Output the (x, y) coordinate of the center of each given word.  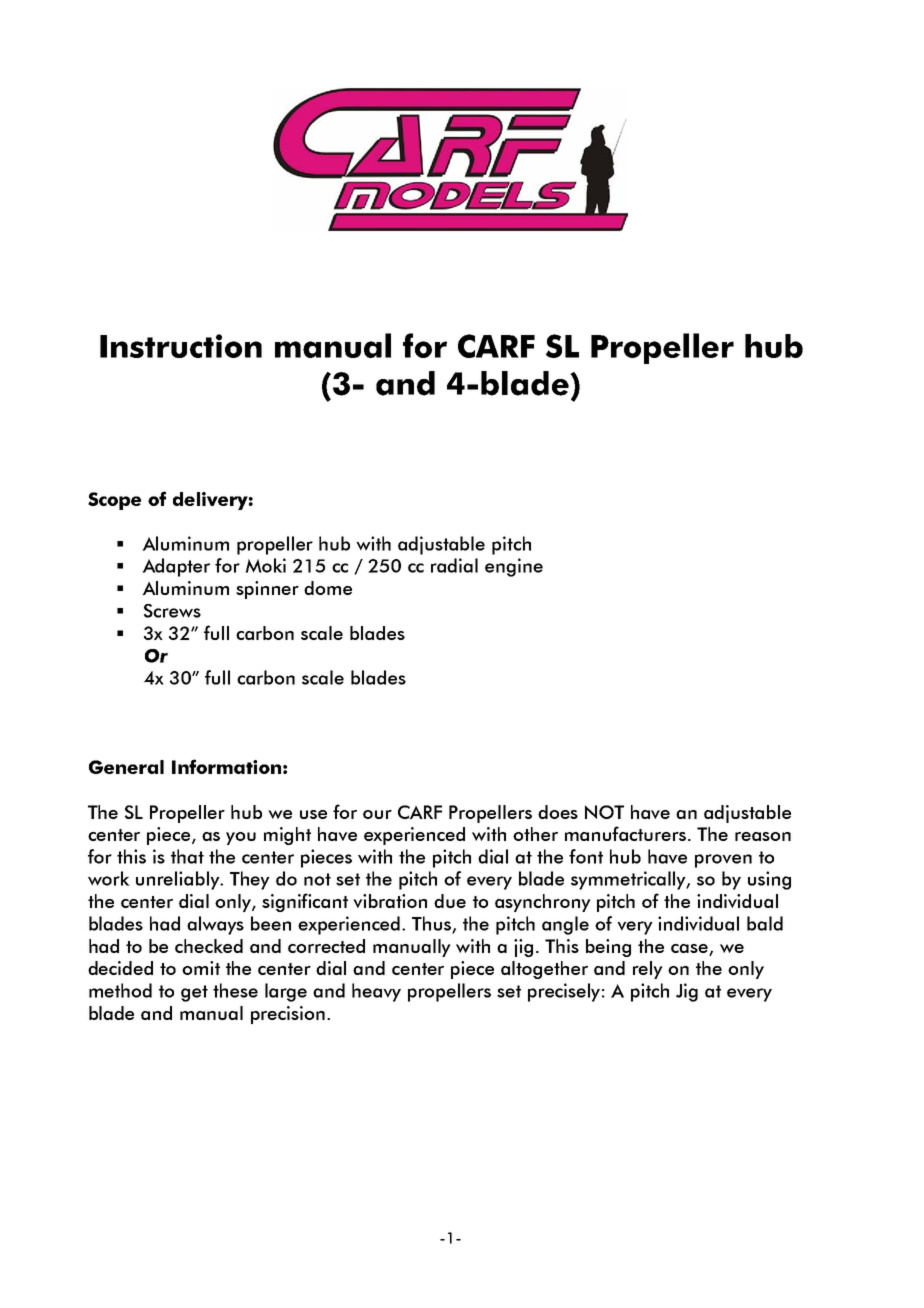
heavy (376, 992)
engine (514, 567)
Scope (114, 501)
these (235, 990)
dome (328, 588)
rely (648, 970)
